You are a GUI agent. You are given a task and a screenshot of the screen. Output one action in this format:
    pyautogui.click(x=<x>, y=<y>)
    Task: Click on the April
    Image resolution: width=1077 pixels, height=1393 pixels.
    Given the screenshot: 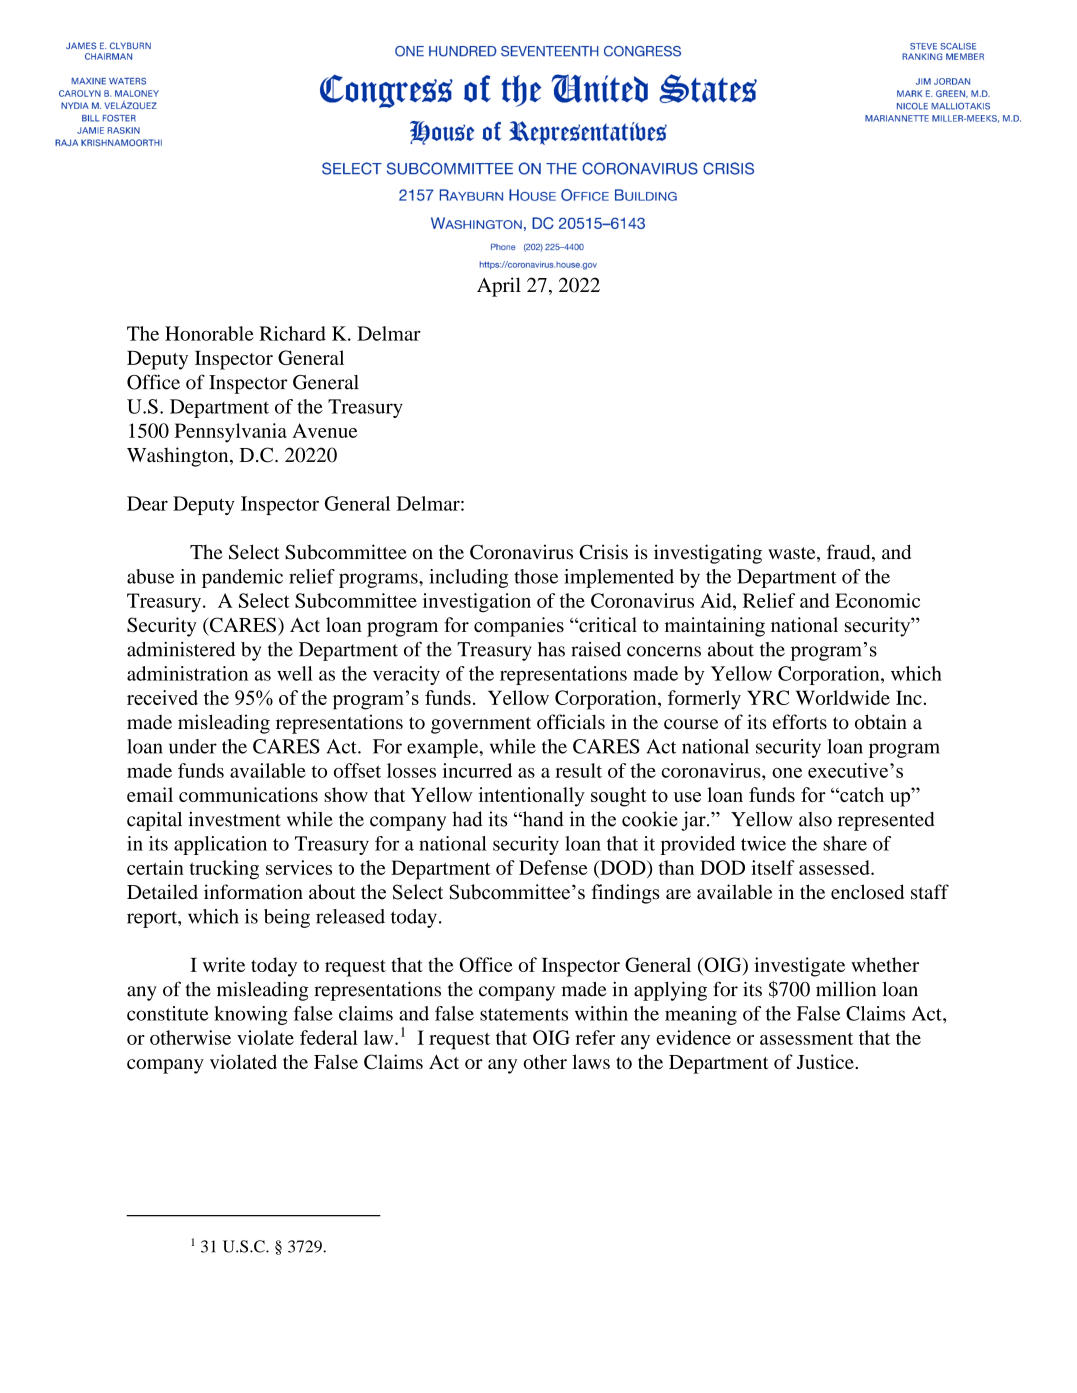 What is the action you would take?
    pyautogui.click(x=499, y=287)
